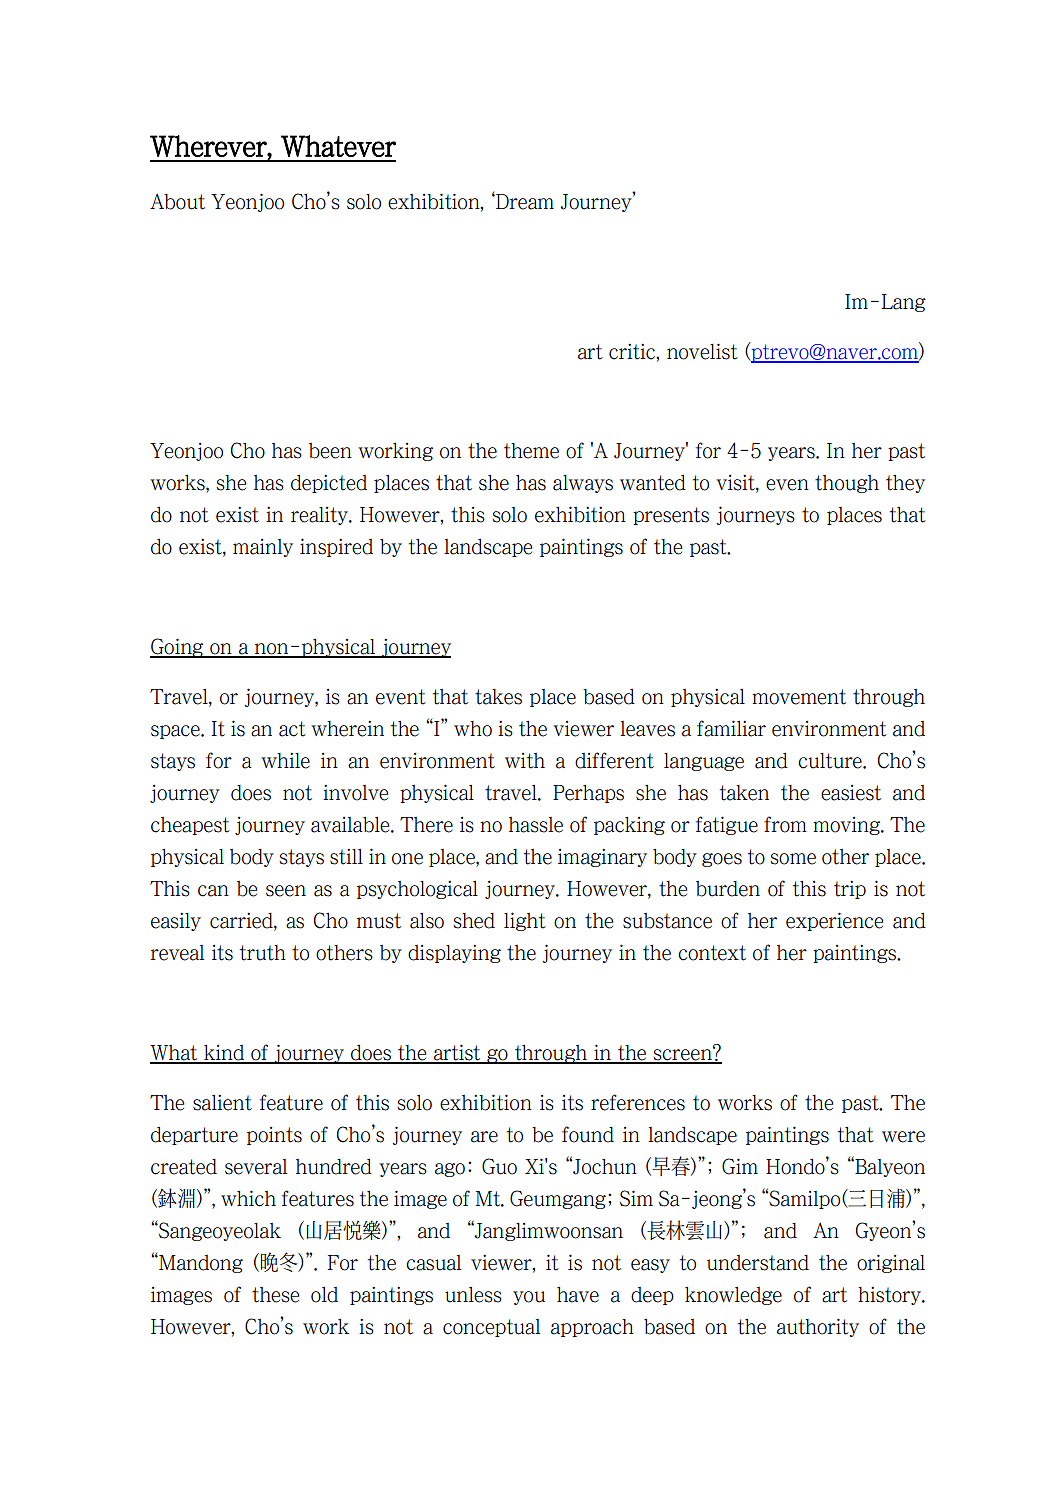 This screenshot has height=1489, width=1053. I want to click on with, so click(525, 761).
